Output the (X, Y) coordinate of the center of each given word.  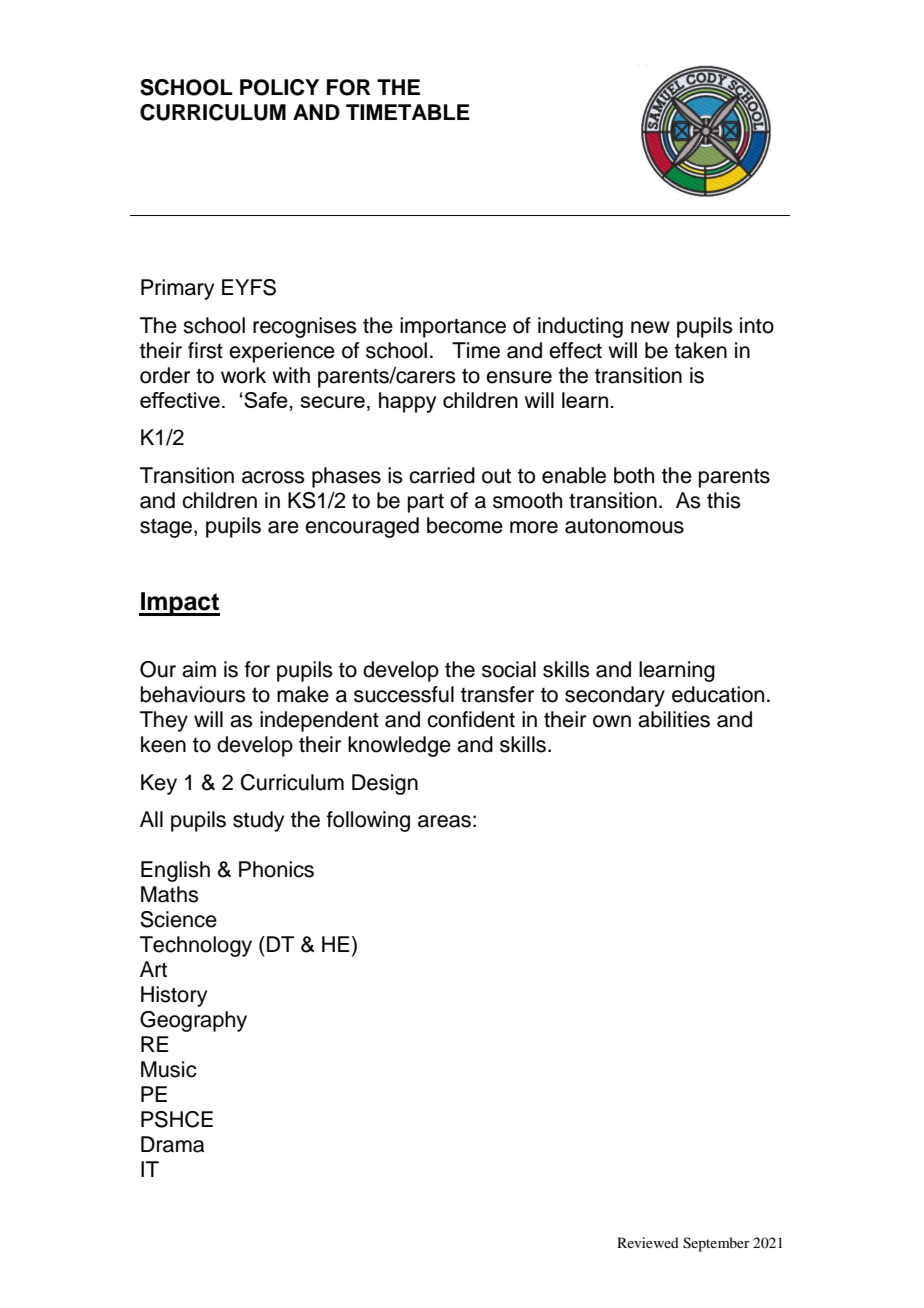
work (243, 375)
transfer (497, 694)
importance (453, 327)
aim (199, 669)
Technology (196, 946)
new (650, 327)
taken (701, 350)
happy (408, 402)
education (718, 694)
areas (444, 821)
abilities (674, 719)
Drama (172, 1144)
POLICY (279, 87)
